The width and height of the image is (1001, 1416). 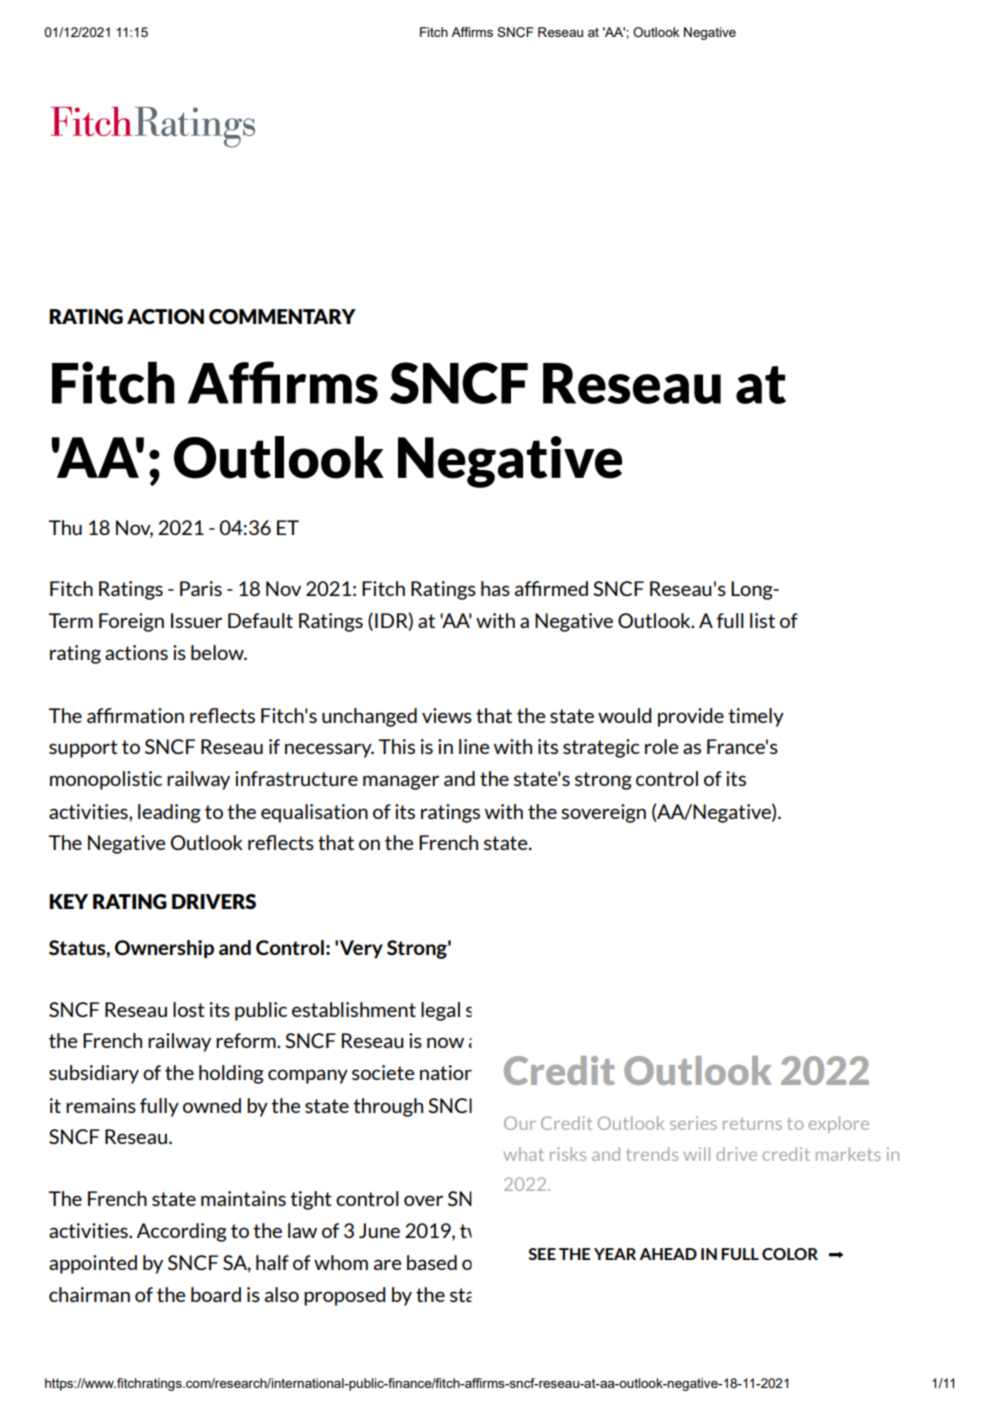 What do you see at coordinates (93, 1264) in the image?
I see `appointed` at bounding box center [93, 1264].
